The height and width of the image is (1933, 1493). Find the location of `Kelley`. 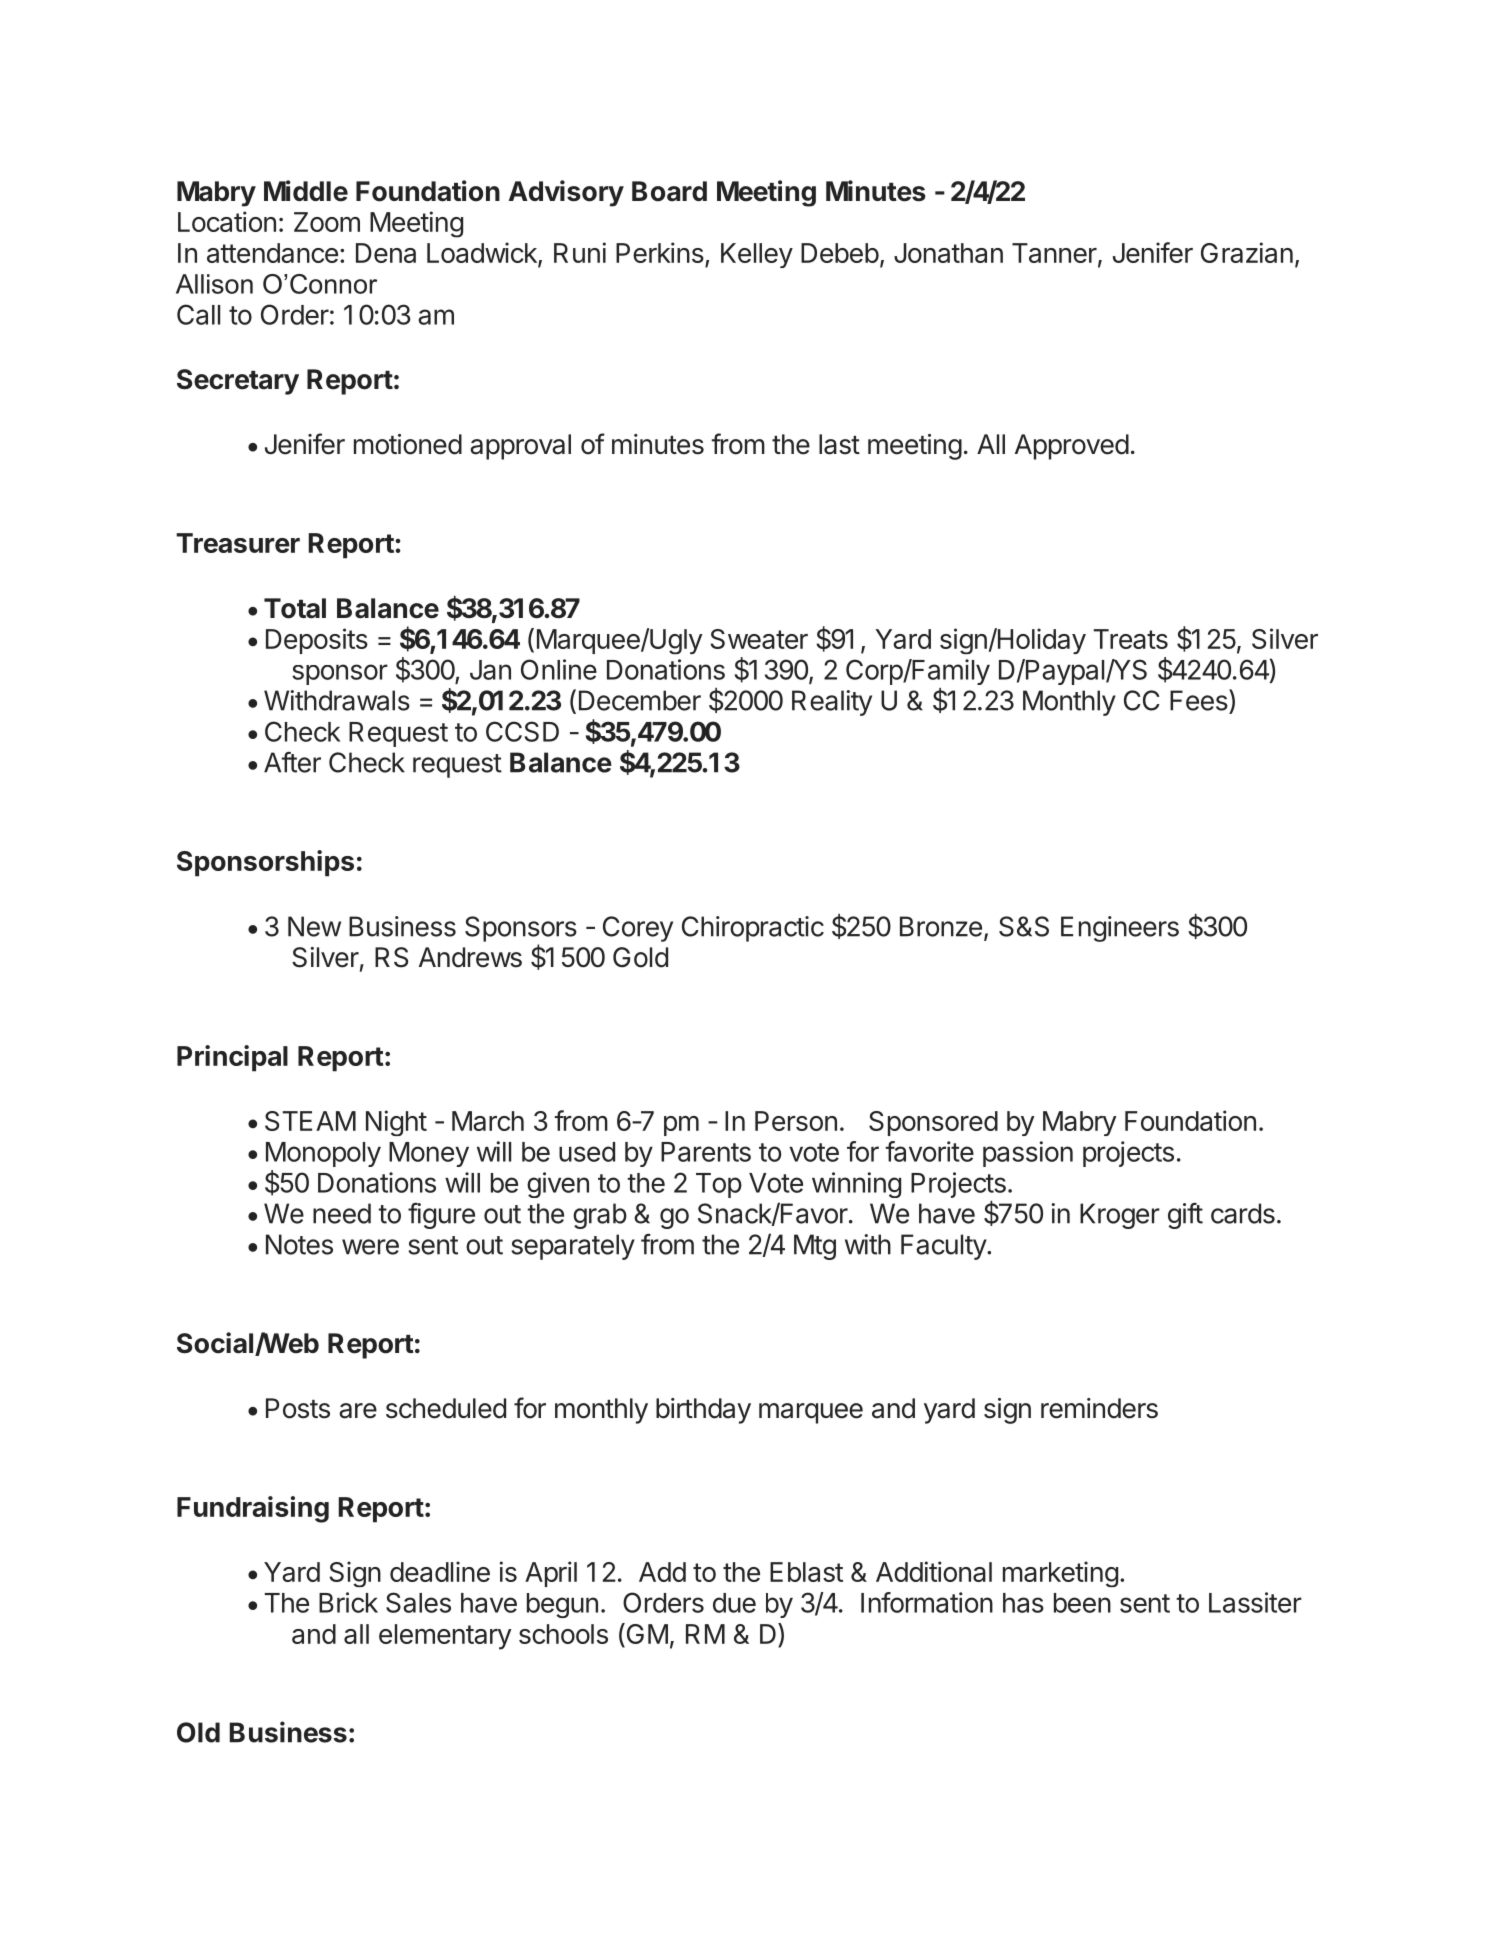

Kelley is located at coordinates (757, 255).
